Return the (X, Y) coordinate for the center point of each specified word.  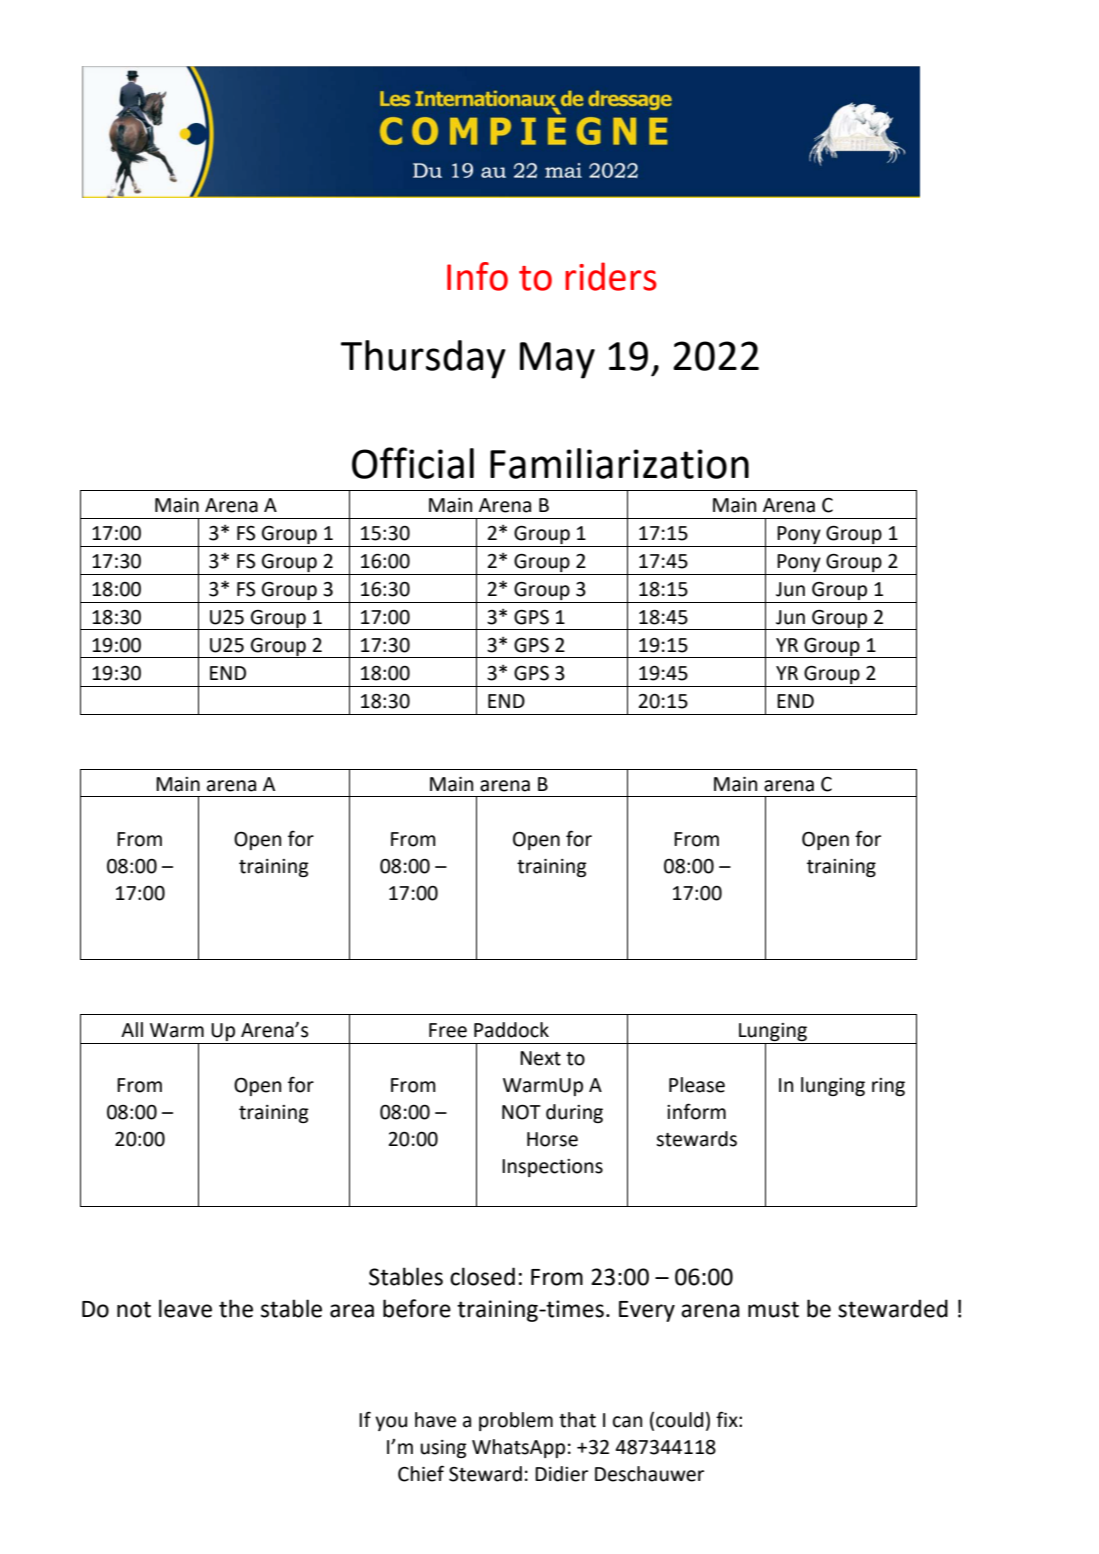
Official (413, 463)
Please (697, 1085)
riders (611, 276)
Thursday (423, 359)
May (557, 360)
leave (185, 1308)
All (132, 1029)
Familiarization (619, 463)
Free (448, 1030)
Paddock (511, 1030)
